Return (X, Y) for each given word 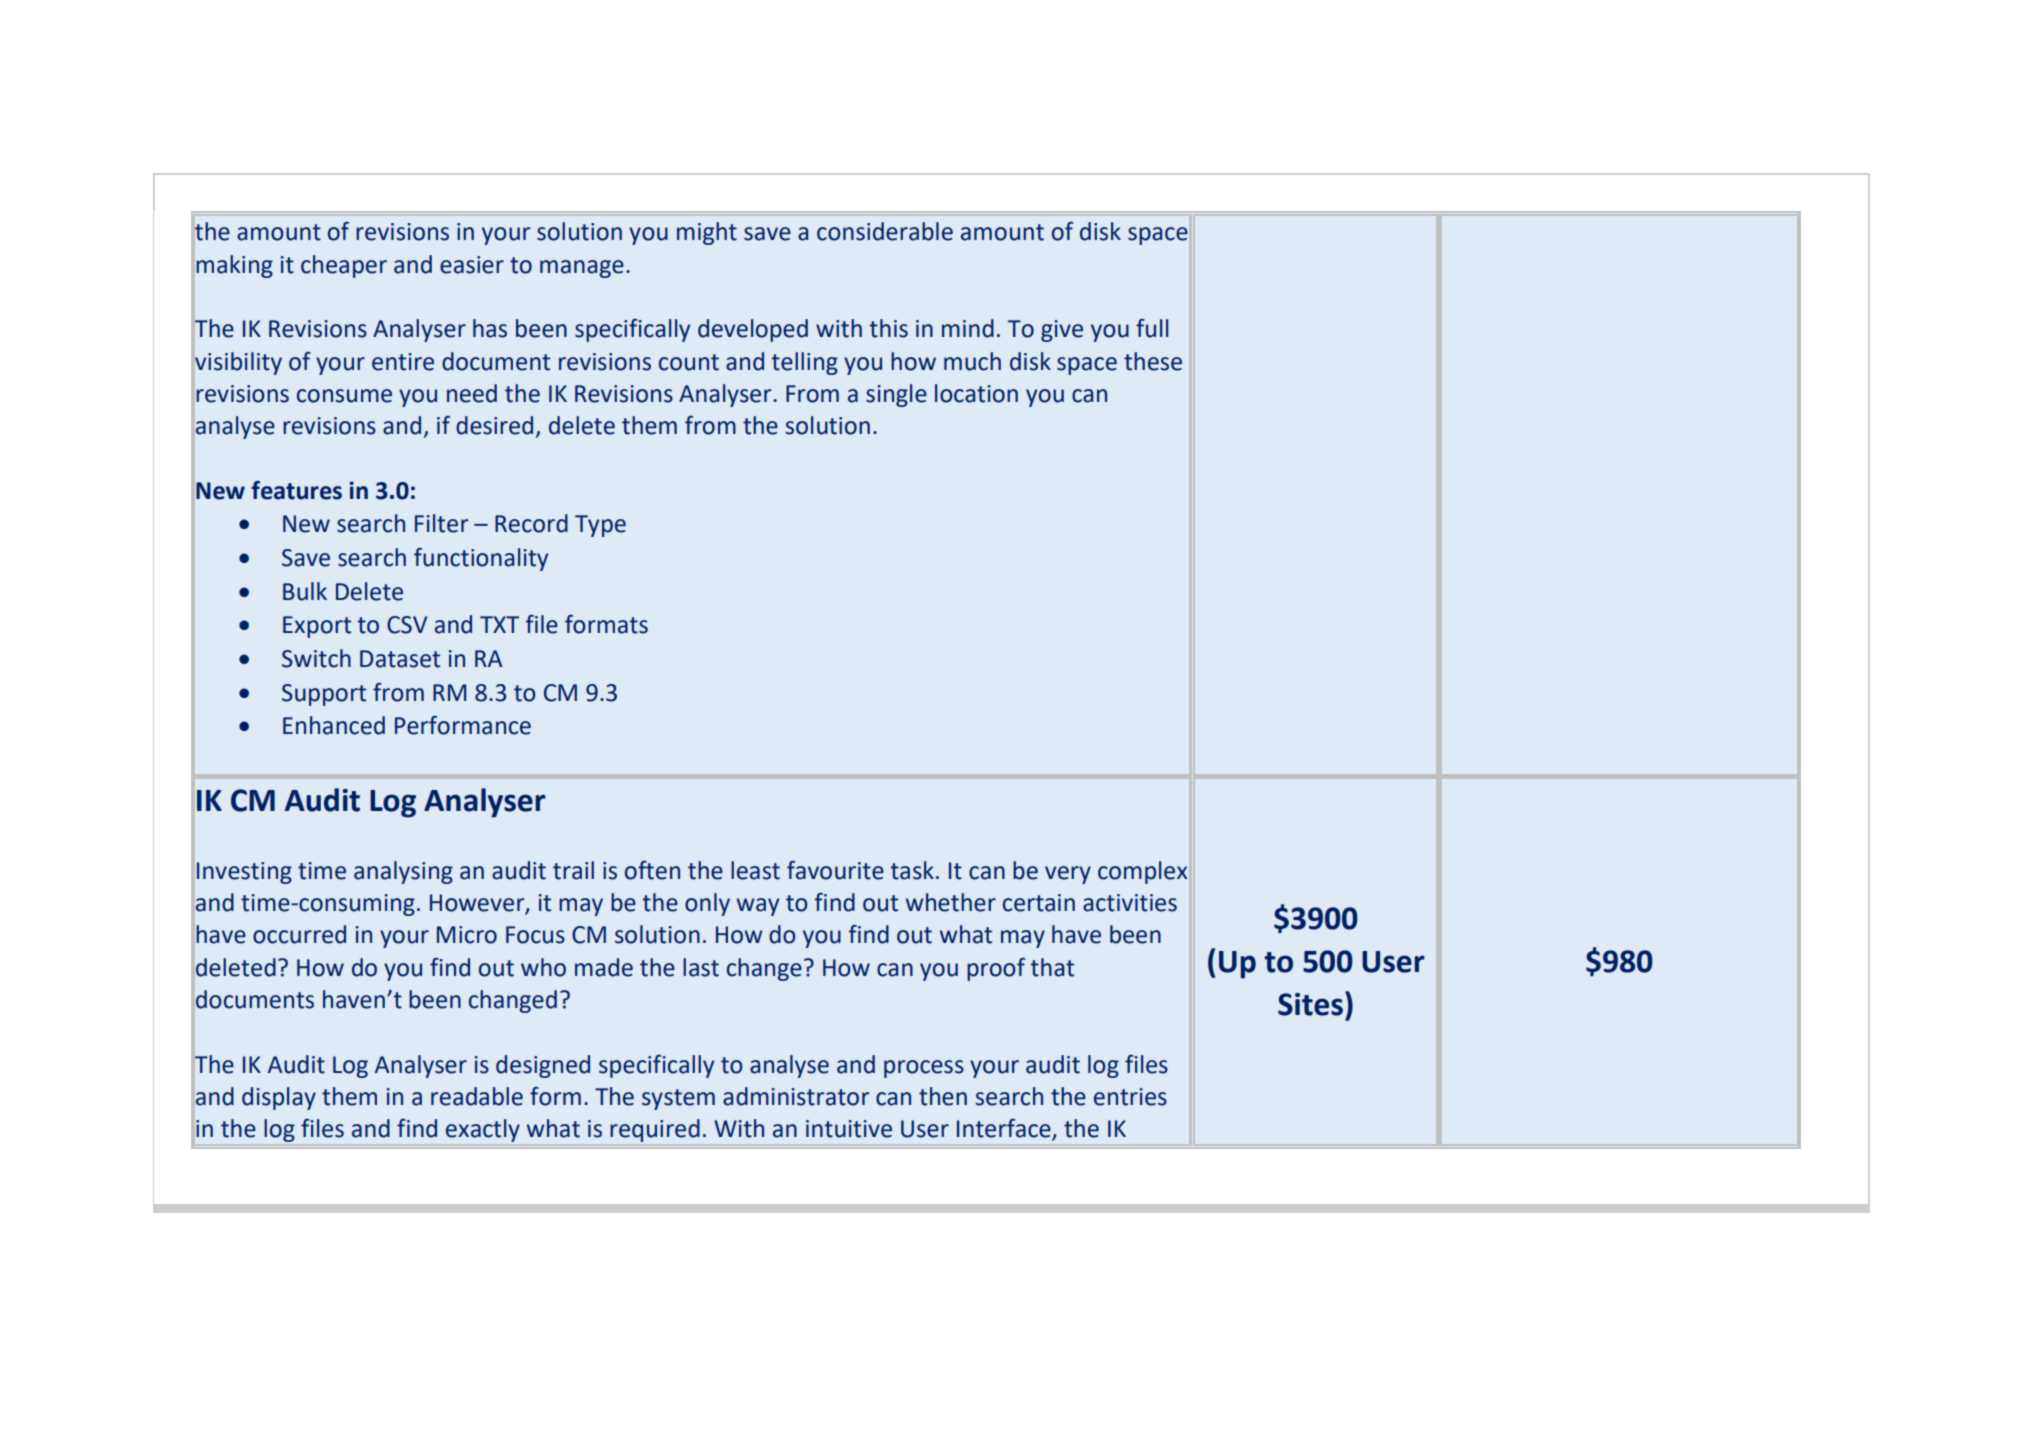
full (1152, 328)
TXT (499, 624)
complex (1142, 872)
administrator (796, 1096)
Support (324, 695)
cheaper (344, 266)
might (707, 233)
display (279, 1098)
